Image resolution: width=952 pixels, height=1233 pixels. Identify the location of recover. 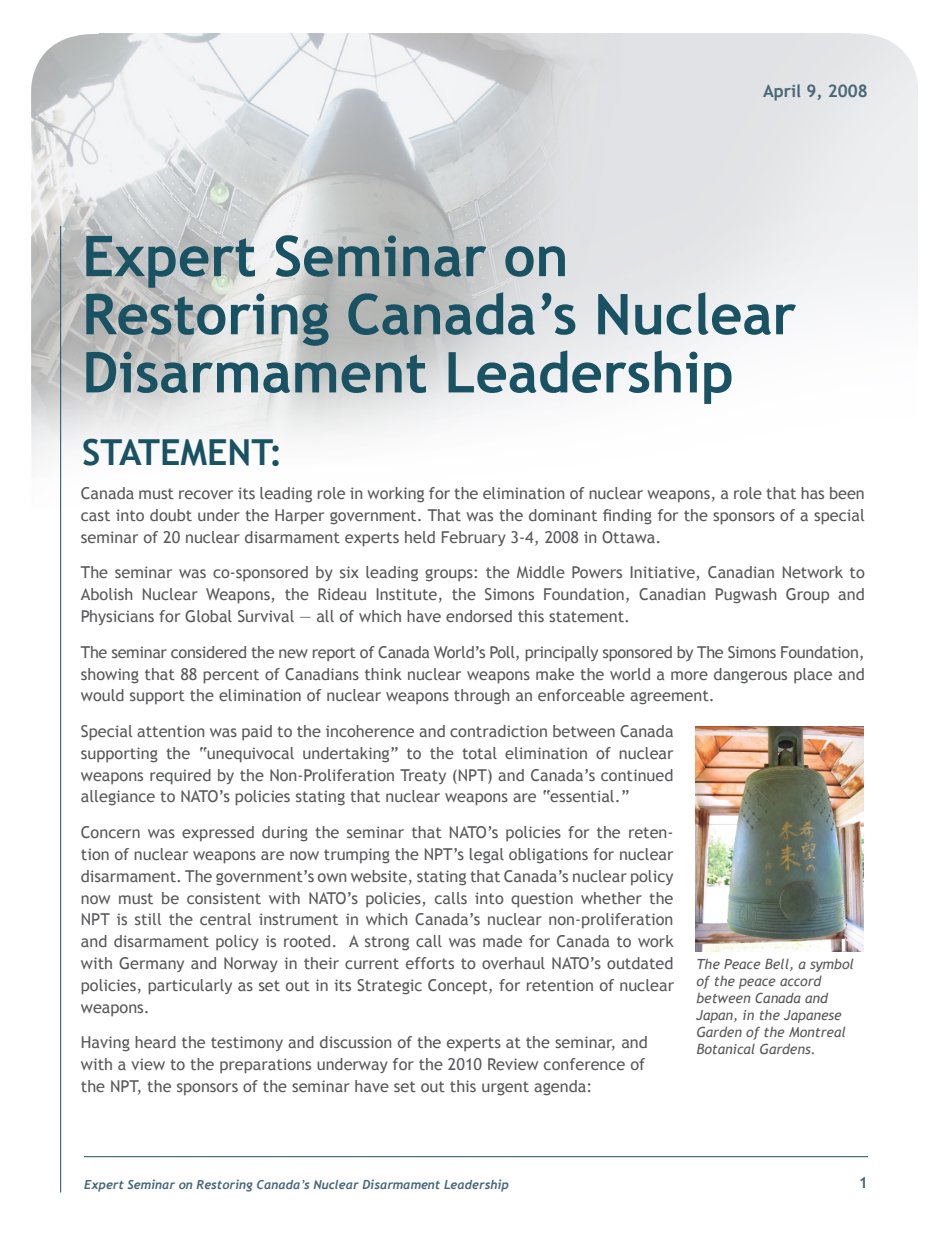
(206, 494).
